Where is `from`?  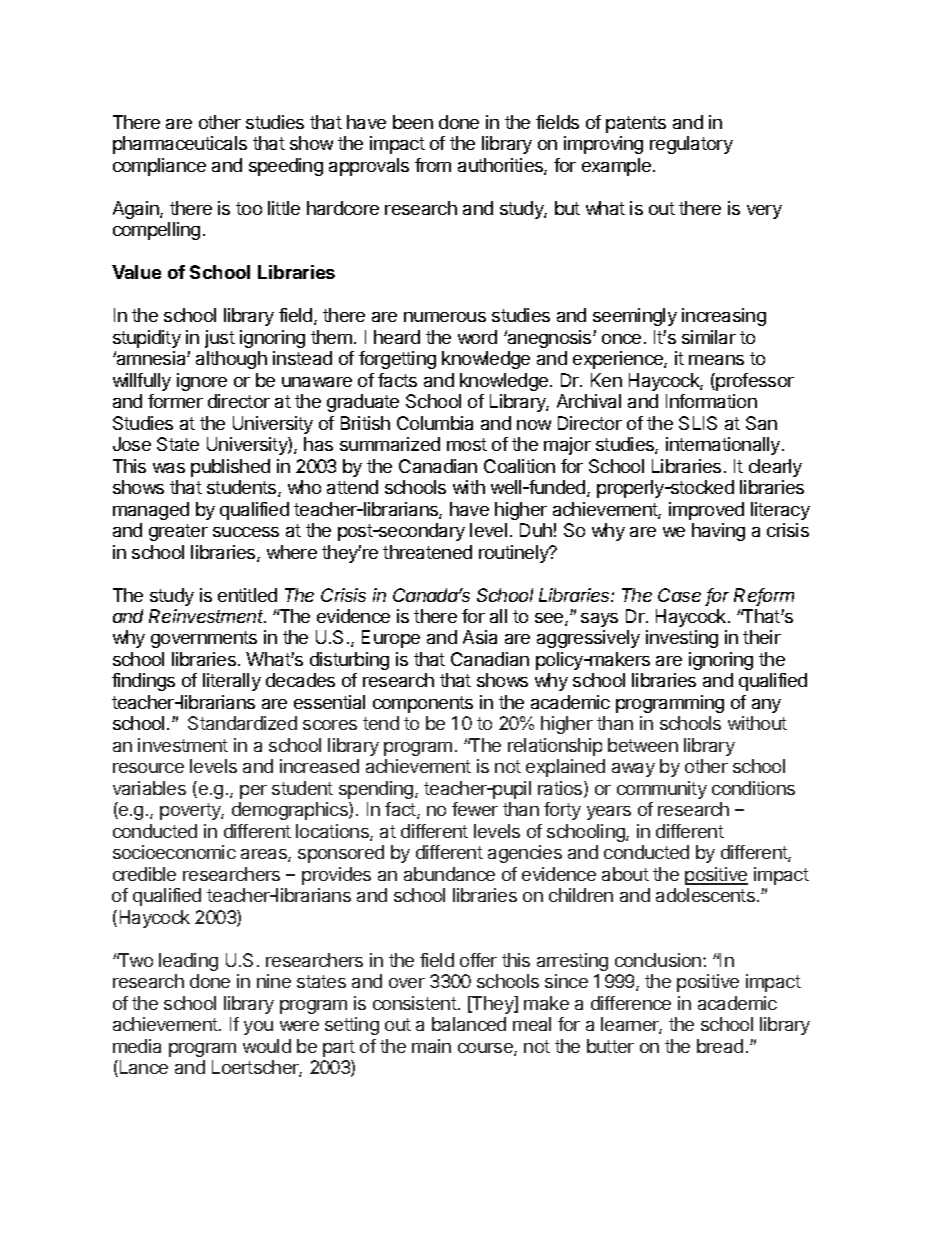 from is located at coordinates (433, 165).
